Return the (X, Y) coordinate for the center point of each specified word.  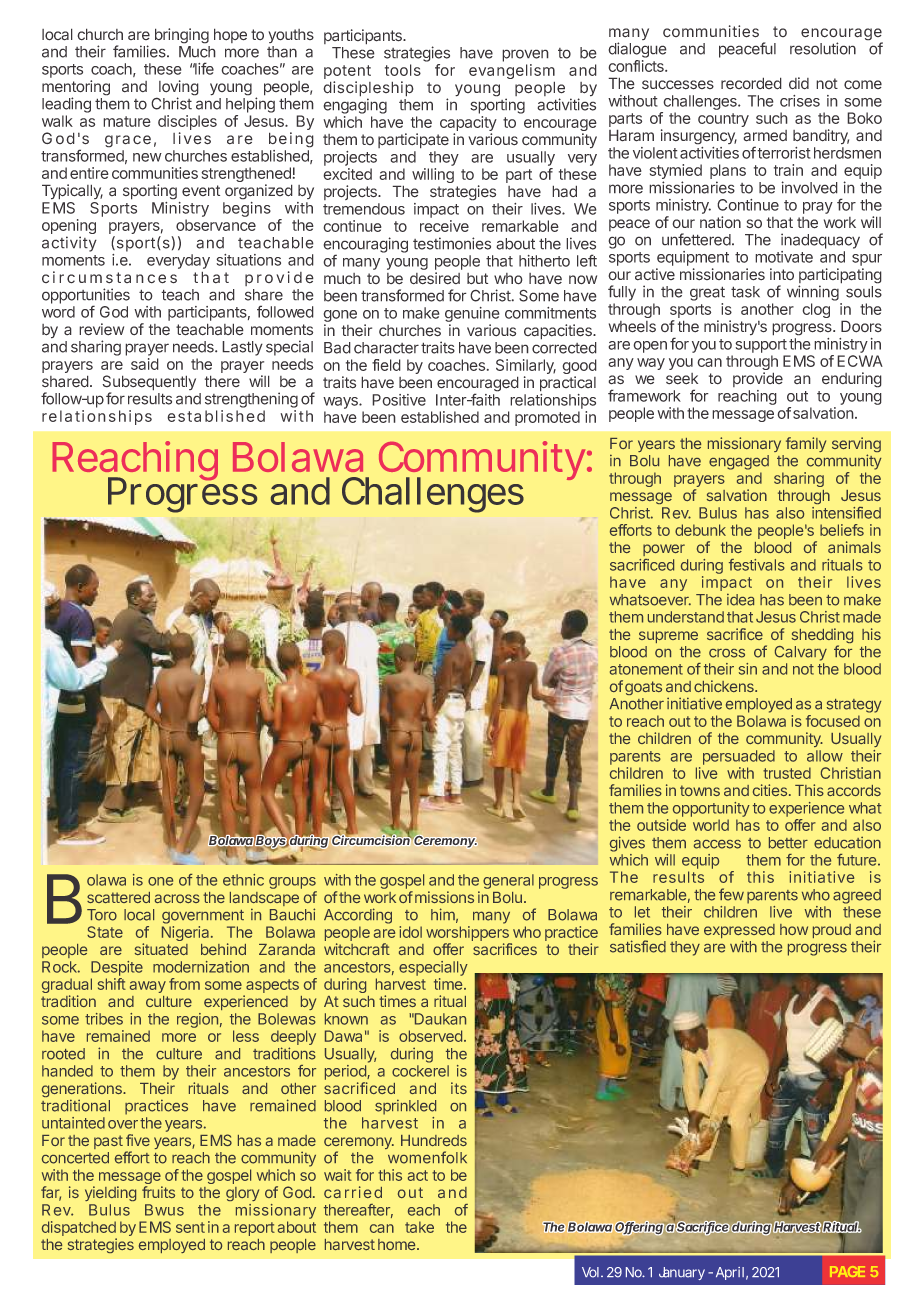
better (788, 843)
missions (444, 897)
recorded (751, 83)
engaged (739, 462)
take (419, 1227)
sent (190, 1227)
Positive (399, 400)
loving (179, 89)
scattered (118, 897)
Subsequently (149, 384)
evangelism (512, 73)
